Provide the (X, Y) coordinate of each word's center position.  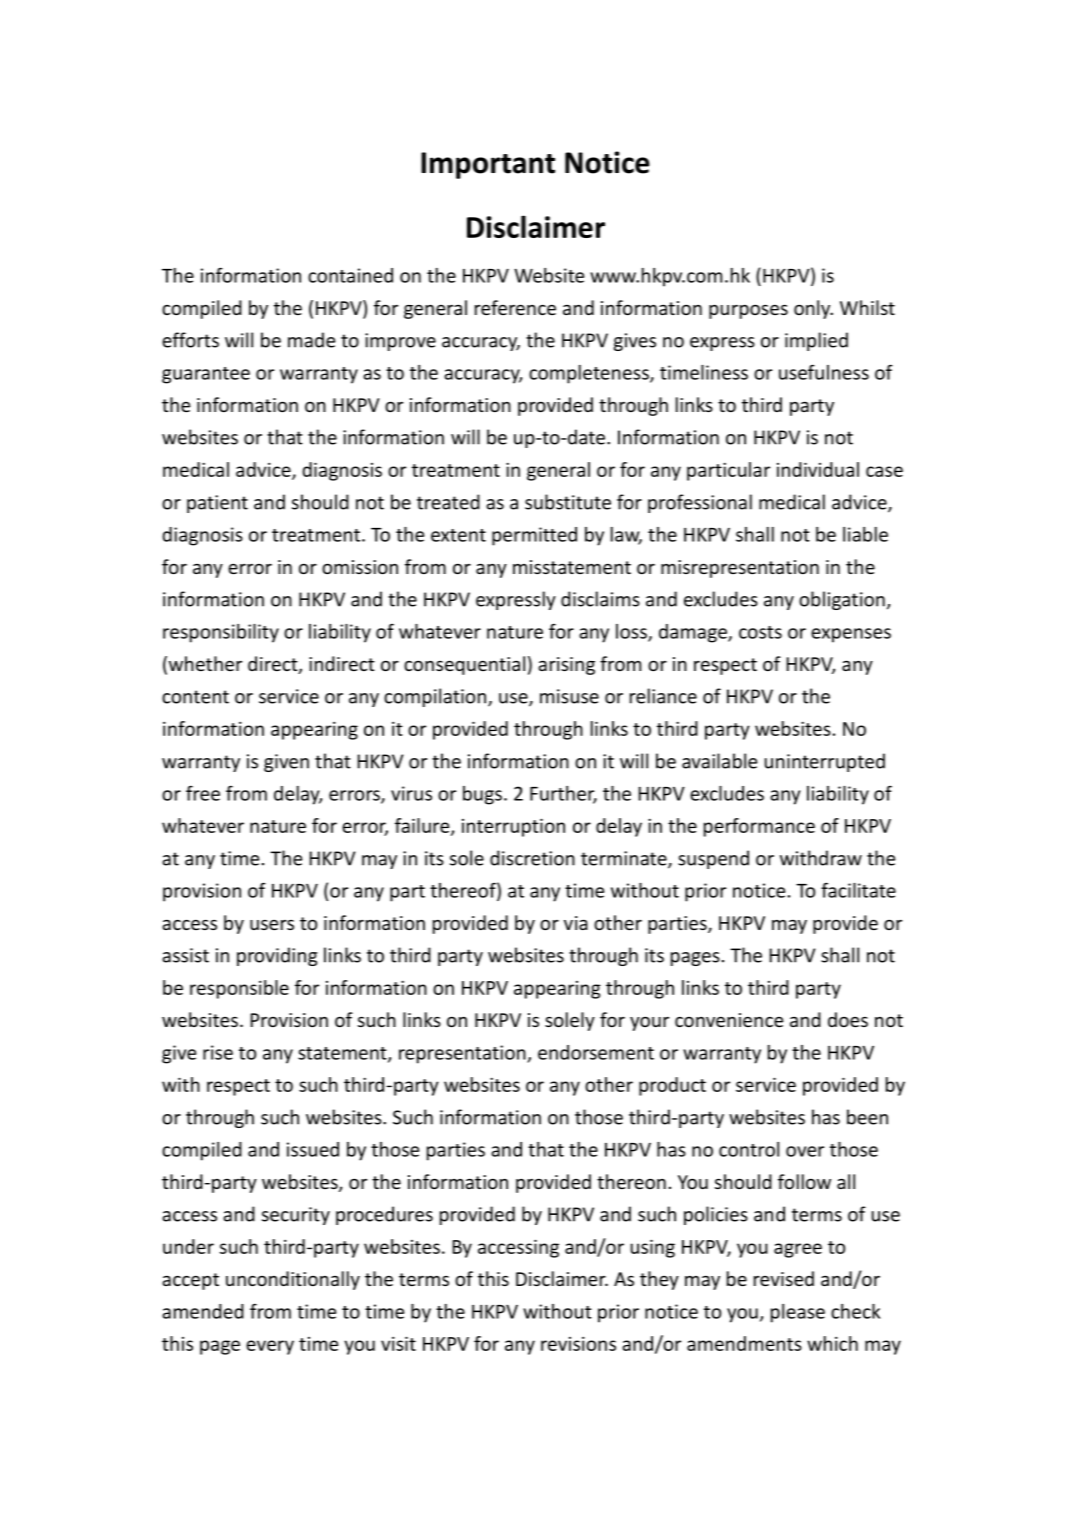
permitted (534, 536)
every (270, 1347)
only (813, 309)
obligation (842, 600)
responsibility (221, 633)
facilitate (858, 890)
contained (350, 275)
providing (277, 956)
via (576, 923)
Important (488, 165)
